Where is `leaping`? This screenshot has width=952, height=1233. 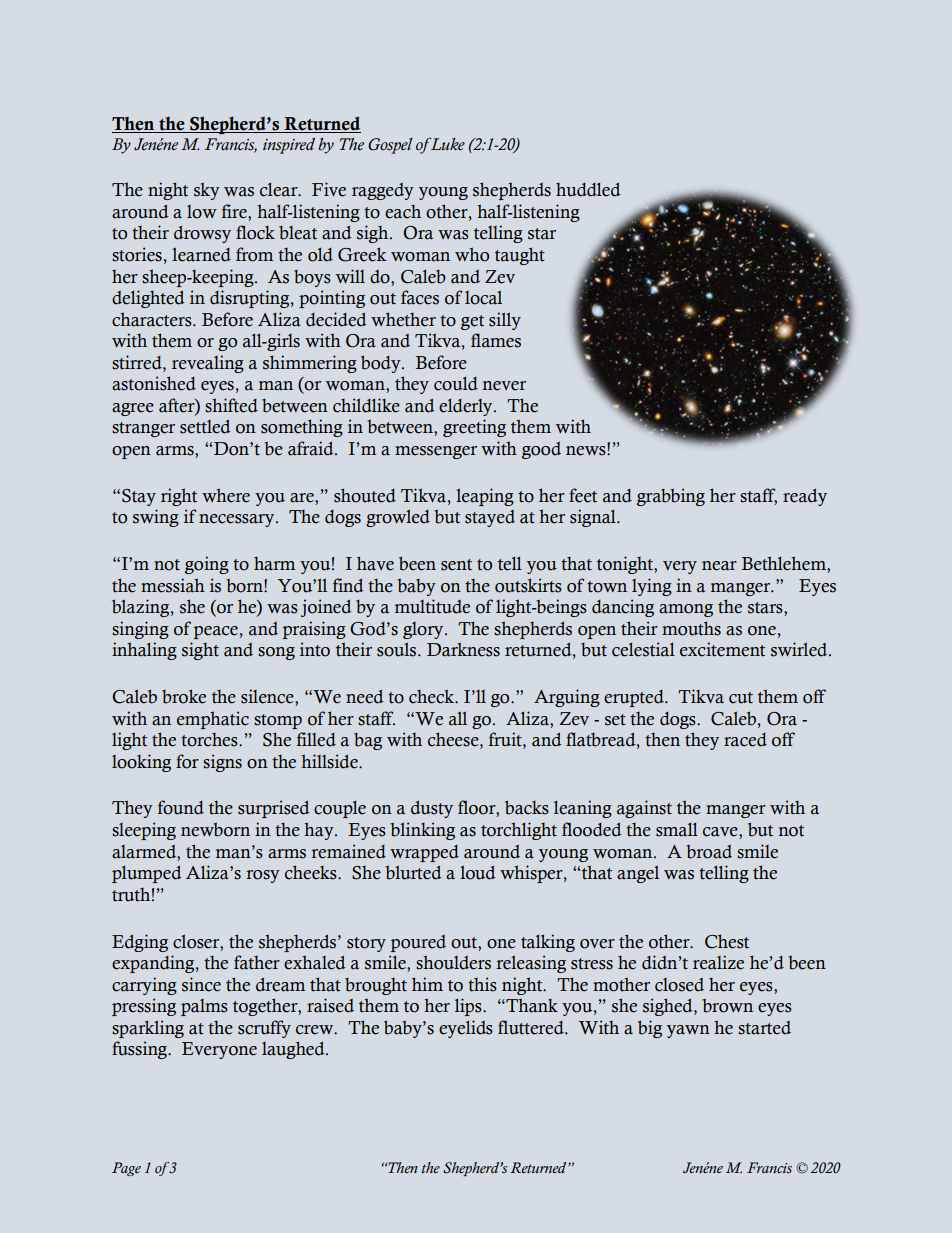 leaping is located at coordinates (485, 497).
